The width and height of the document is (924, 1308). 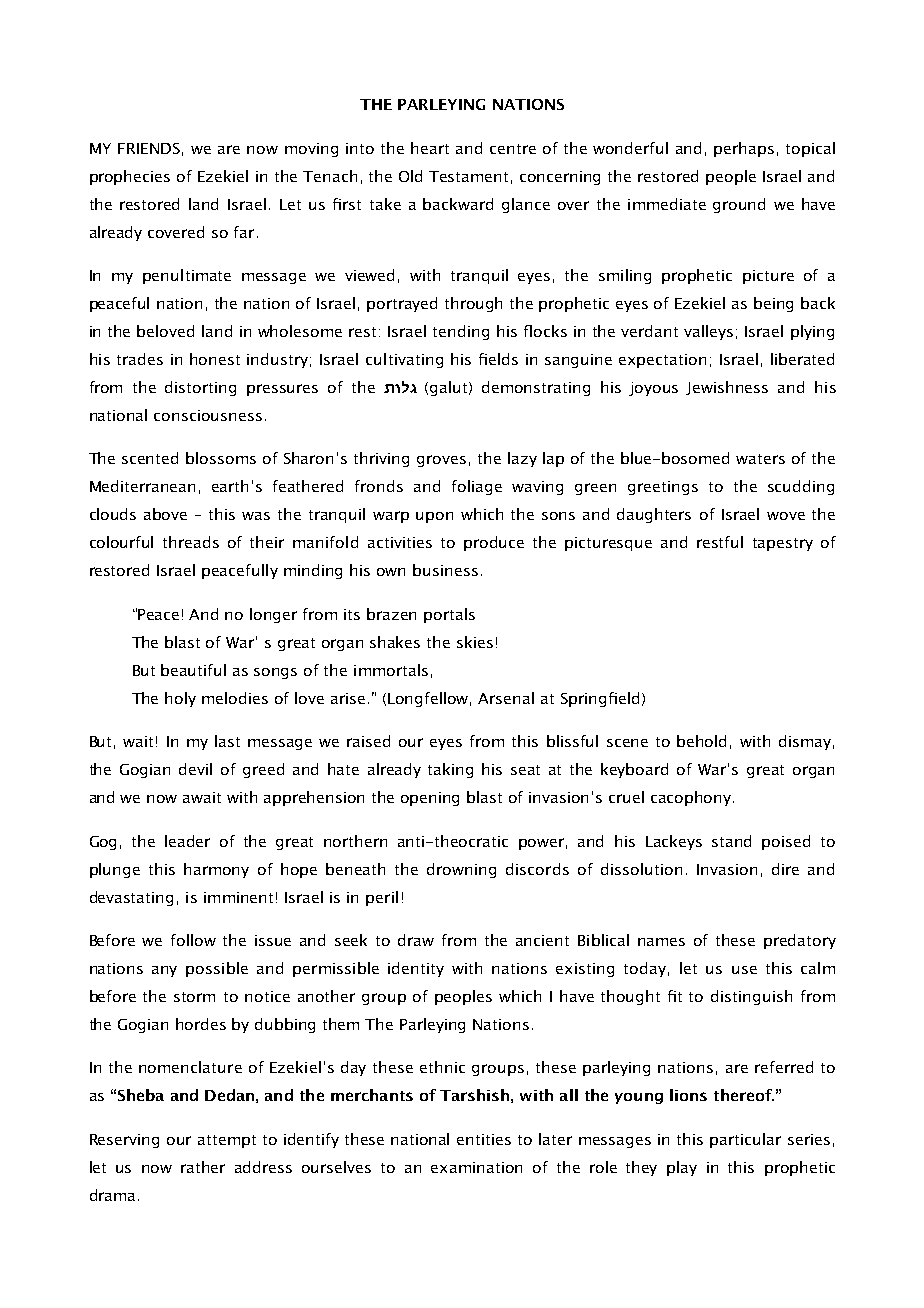 What do you see at coordinates (193, 940) in the document?
I see `follow` at bounding box center [193, 940].
